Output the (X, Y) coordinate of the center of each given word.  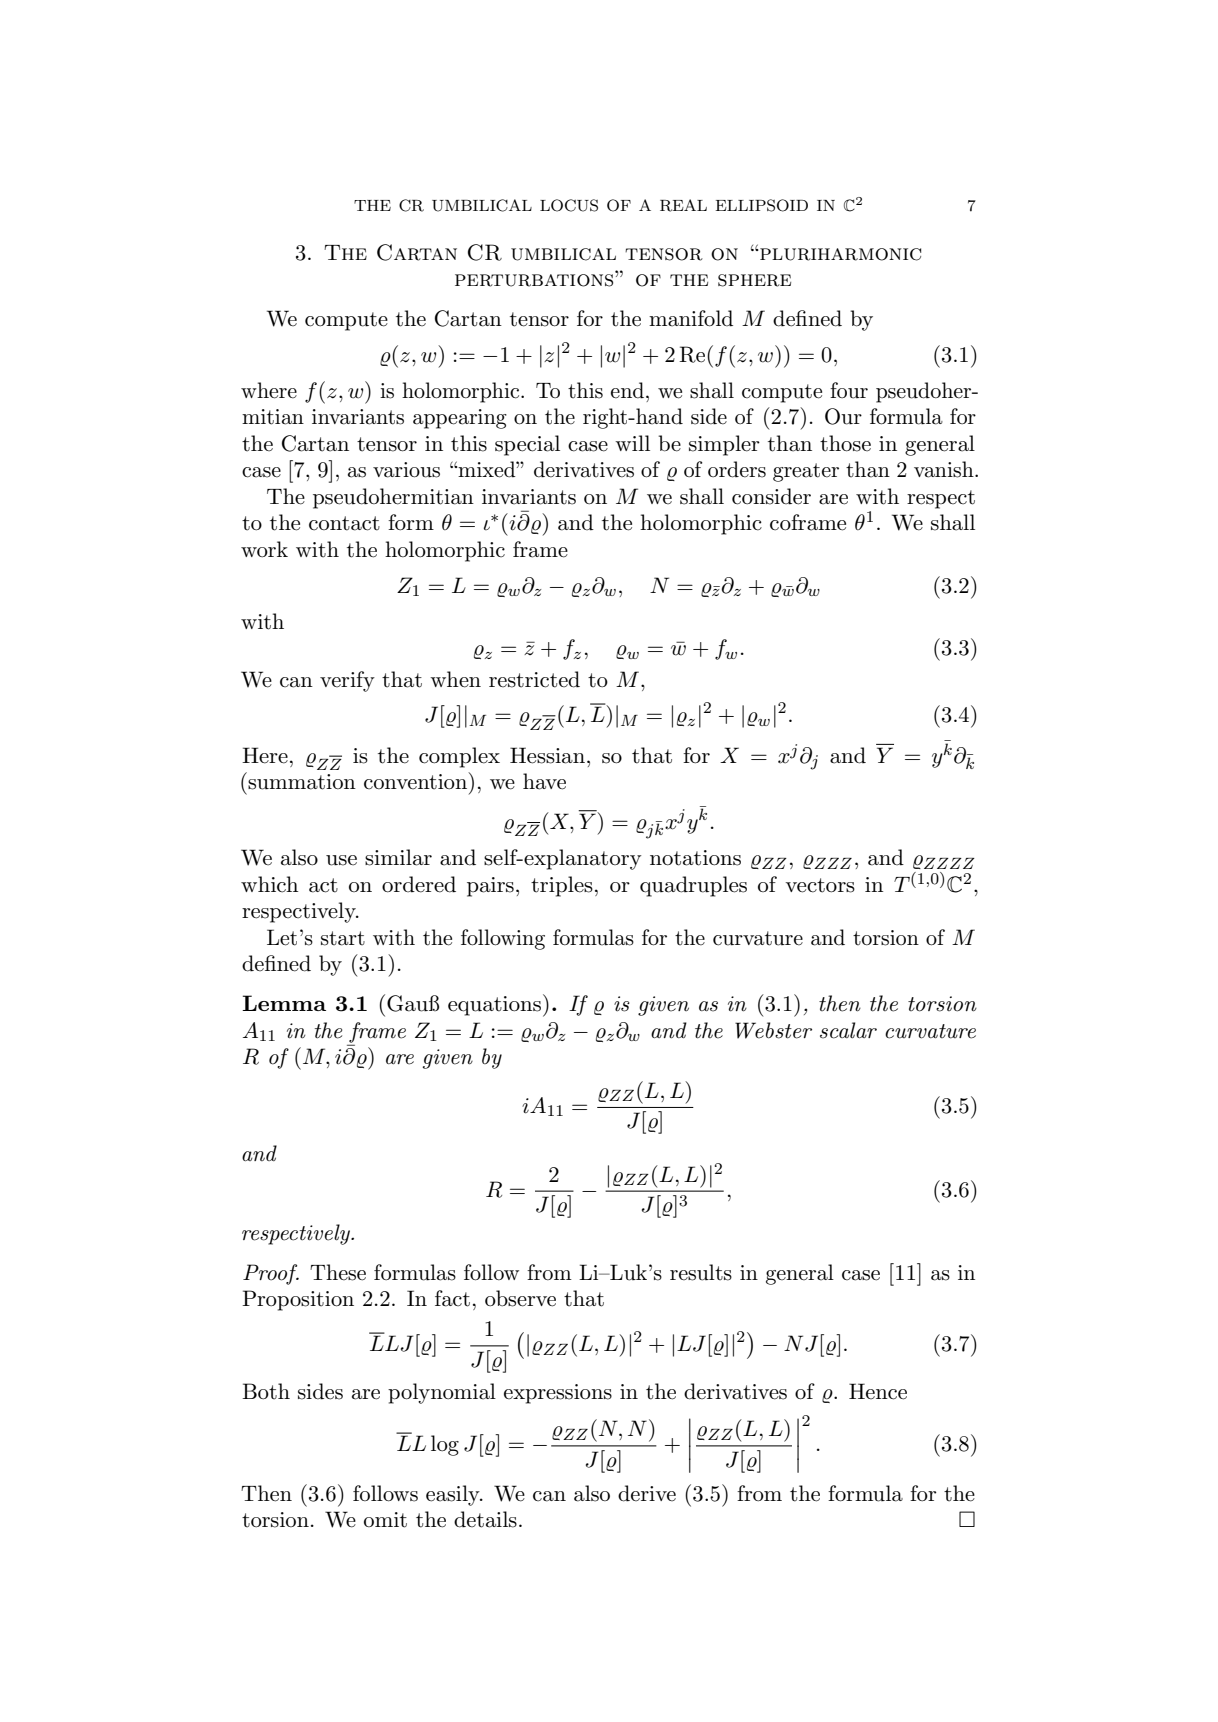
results (701, 1272)
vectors (820, 885)
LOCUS (569, 205)
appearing (460, 419)
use (341, 860)
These (338, 1272)
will (632, 443)
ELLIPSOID (762, 205)
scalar (848, 1030)
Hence (878, 1391)
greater (806, 472)
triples (562, 886)
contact (344, 523)
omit (385, 1520)
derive (647, 1493)
